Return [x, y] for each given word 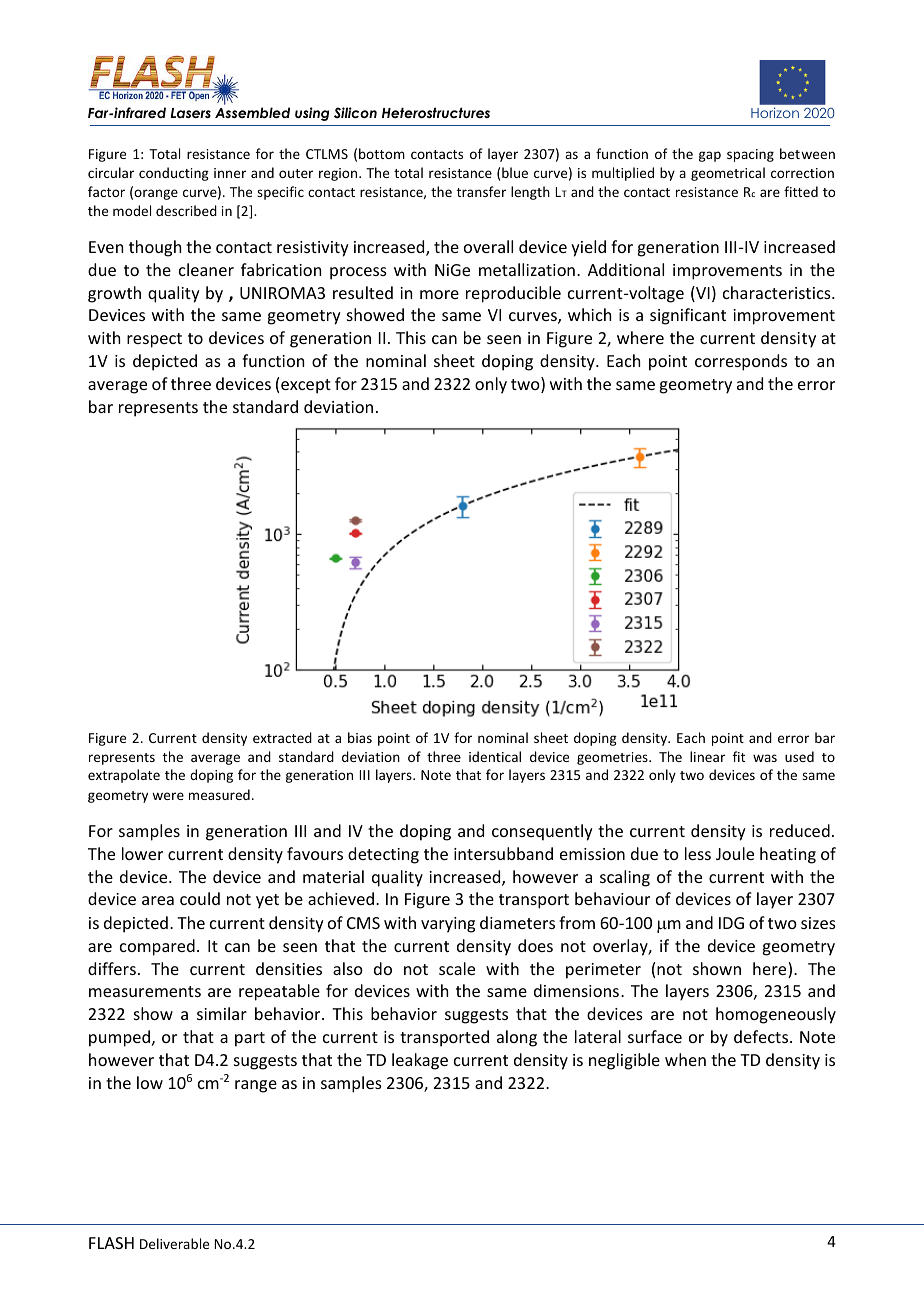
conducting [174, 174]
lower [142, 853]
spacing [750, 155]
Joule [735, 853]
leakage [420, 1061]
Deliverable [174, 1243]
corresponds [741, 362]
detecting [383, 855]
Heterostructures [436, 112]
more [439, 294]
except [306, 386]
